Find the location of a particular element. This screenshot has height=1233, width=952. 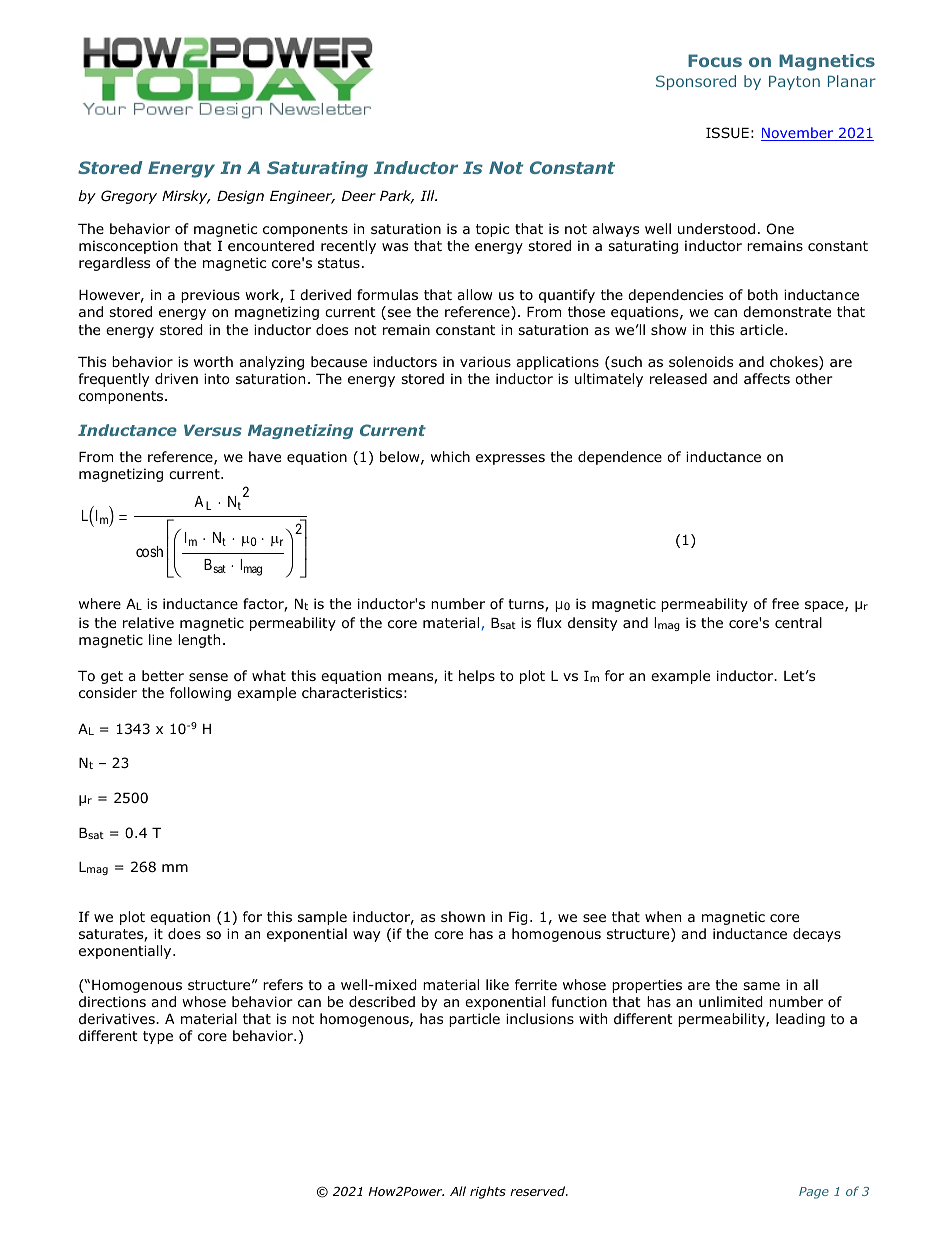

Design is located at coordinates (240, 197).
